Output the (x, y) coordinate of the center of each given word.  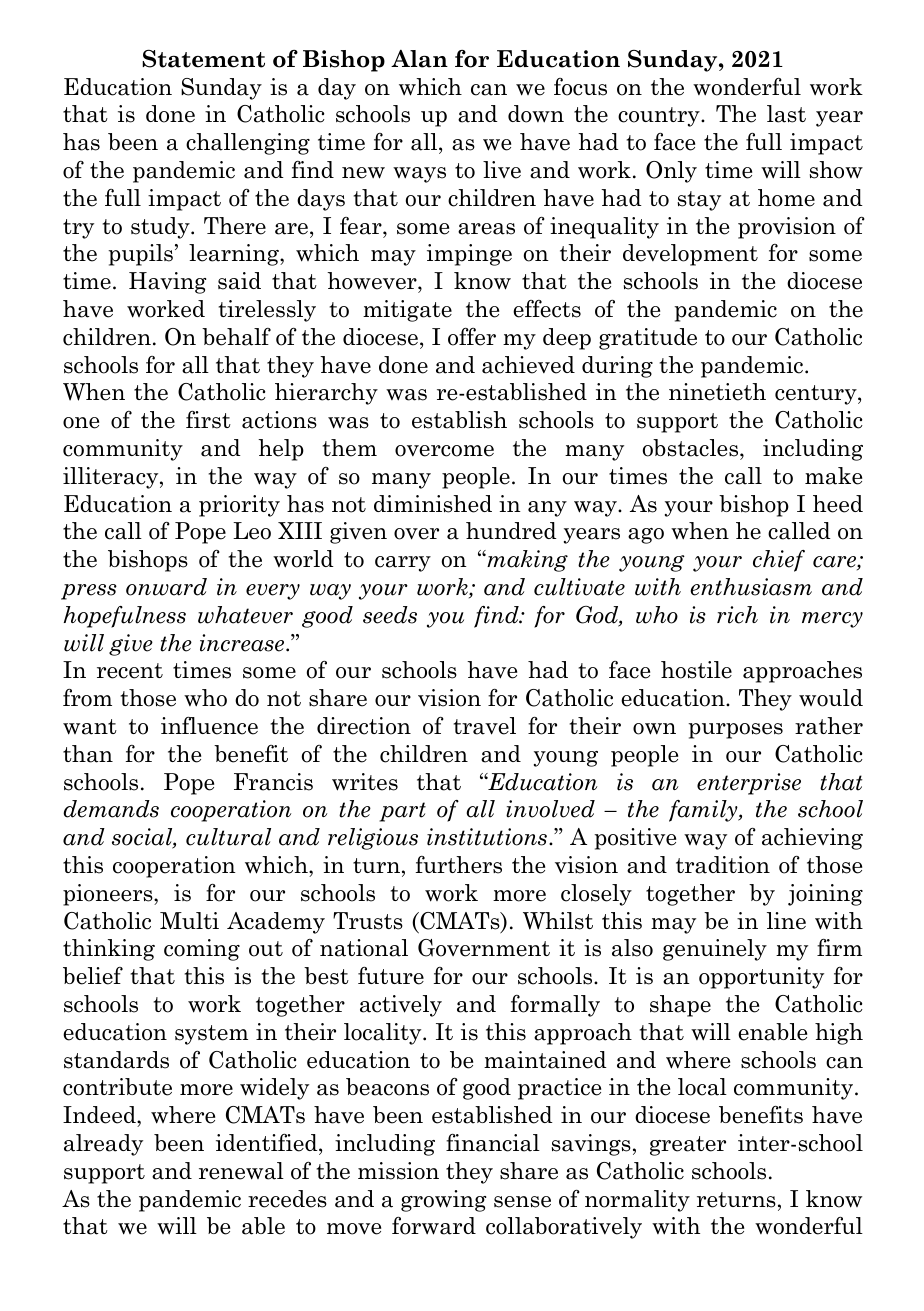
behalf (236, 337)
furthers (459, 865)
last (786, 114)
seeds (390, 615)
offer (472, 337)
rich (737, 615)
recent (130, 671)
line (786, 921)
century (817, 395)
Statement (203, 58)
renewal (241, 1171)
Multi (189, 920)
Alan (419, 59)
